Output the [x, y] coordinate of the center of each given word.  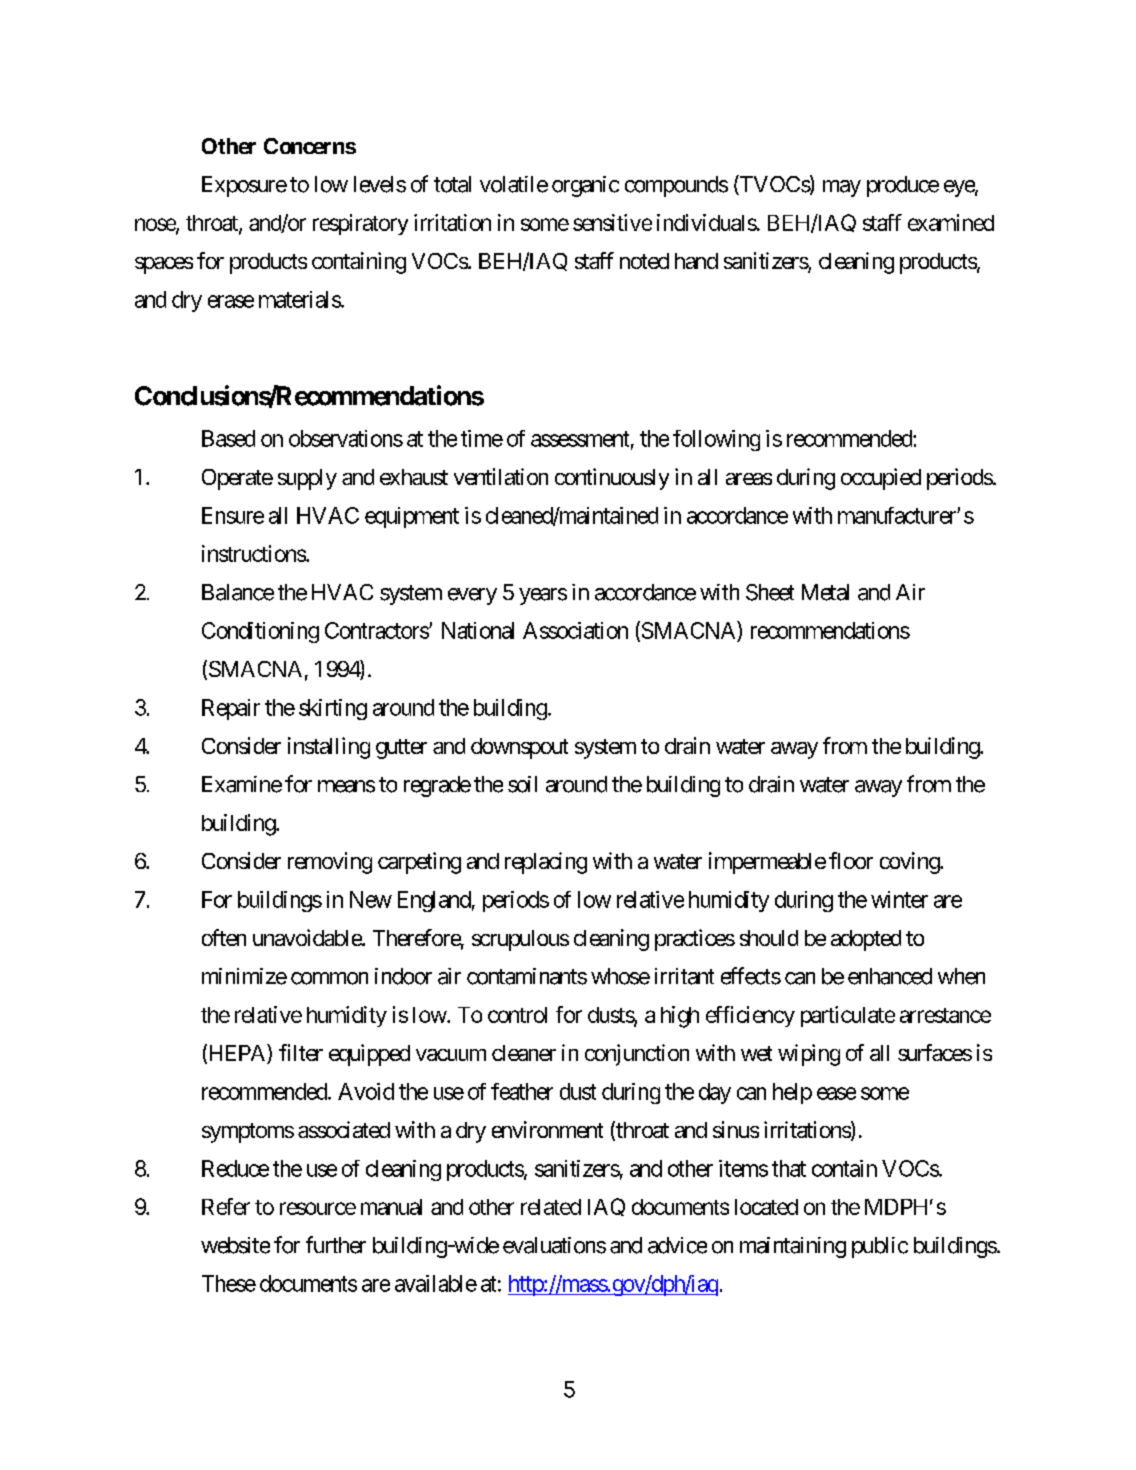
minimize [244, 976]
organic [585, 186]
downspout [519, 748]
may [842, 188]
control [517, 1015]
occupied [881, 479]
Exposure [244, 186]
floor [851, 860]
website [235, 1245]
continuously [612, 479]
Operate [237, 479]
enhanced [890, 976]
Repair [231, 709]
